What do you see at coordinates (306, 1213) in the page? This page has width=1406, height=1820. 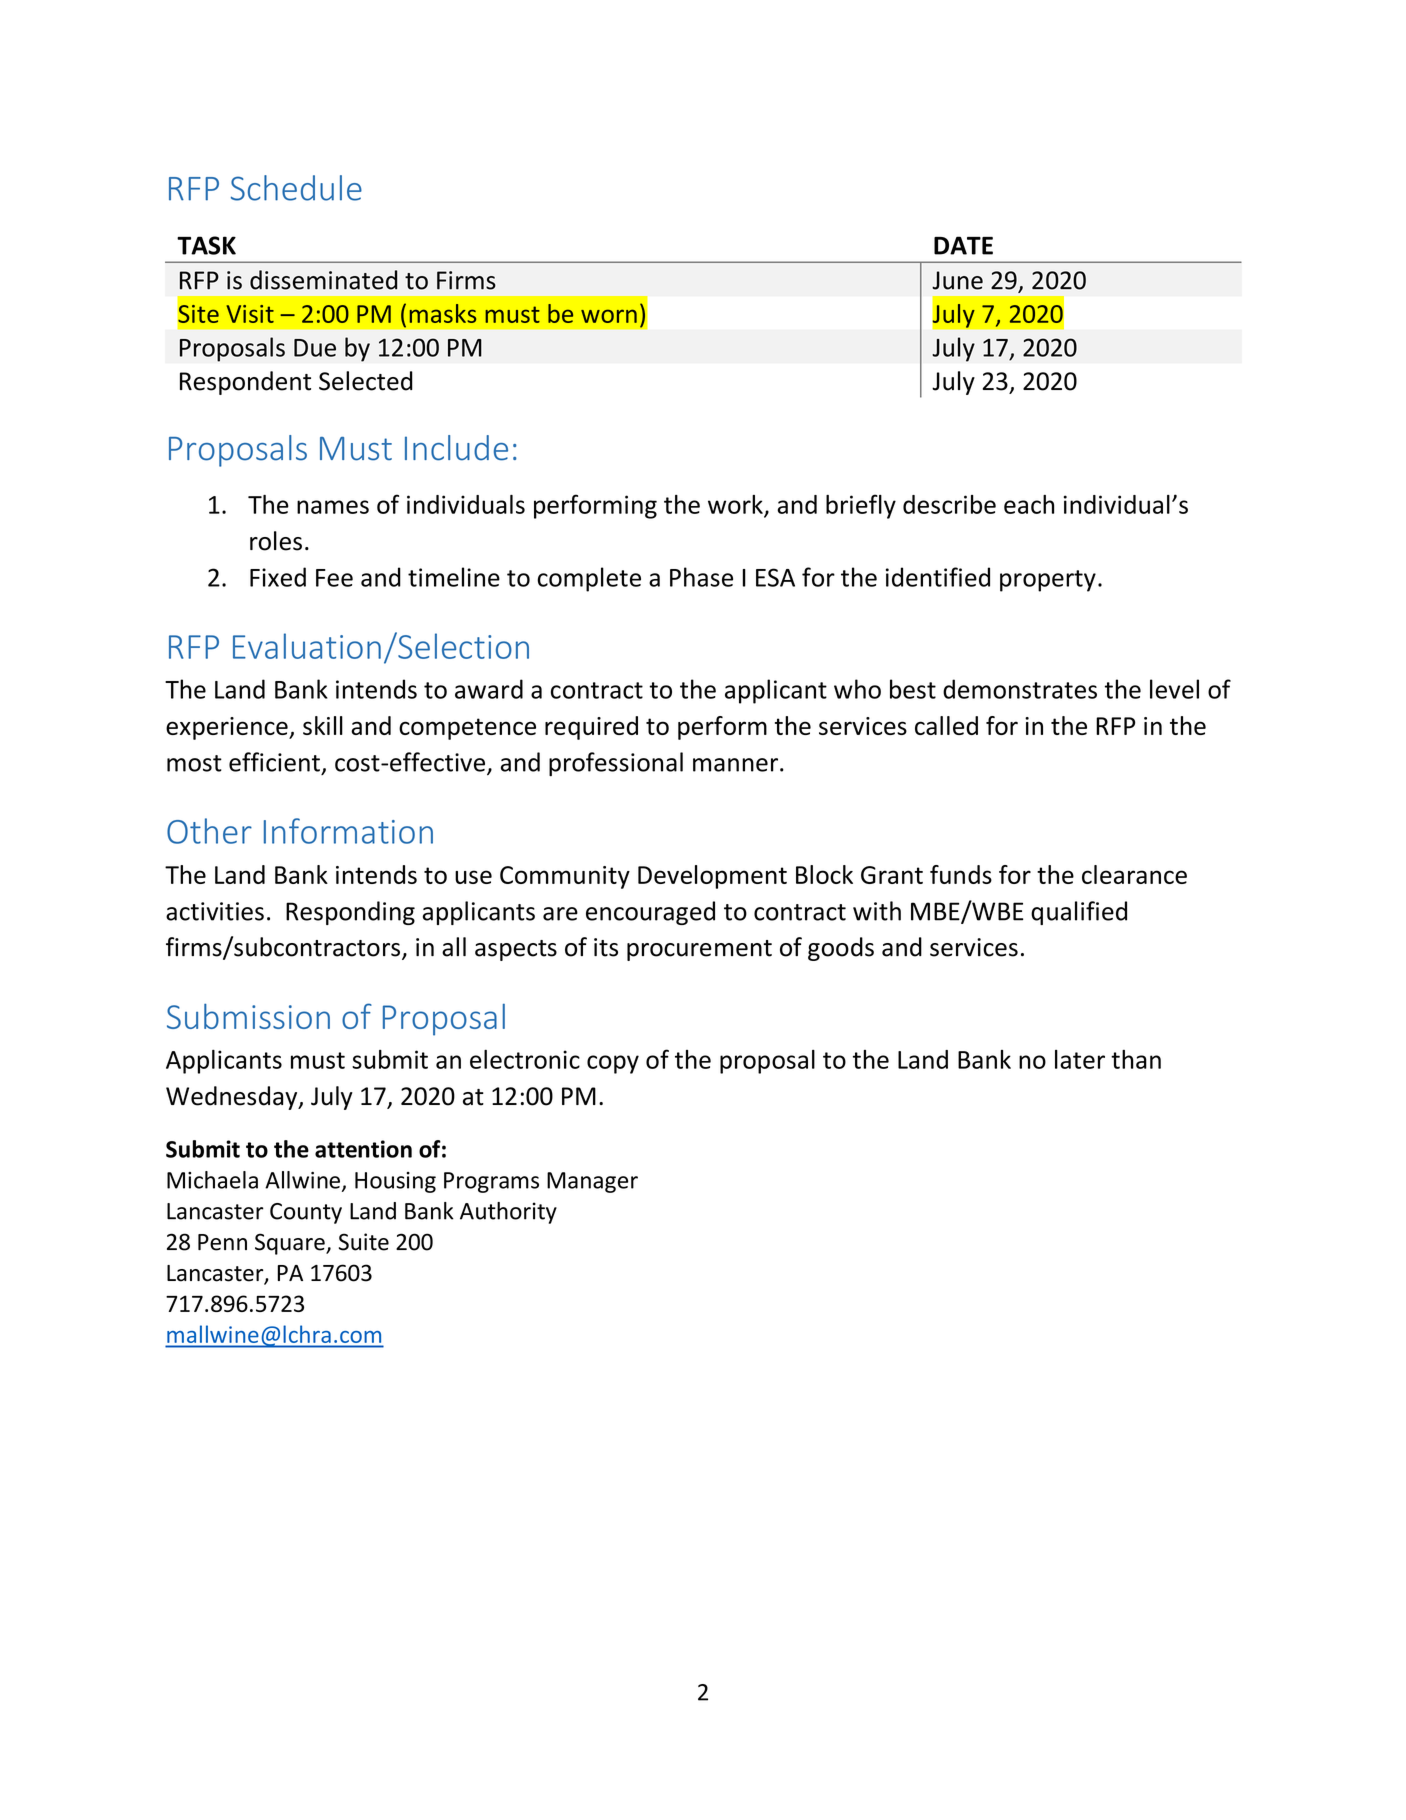 I see `County` at bounding box center [306, 1213].
